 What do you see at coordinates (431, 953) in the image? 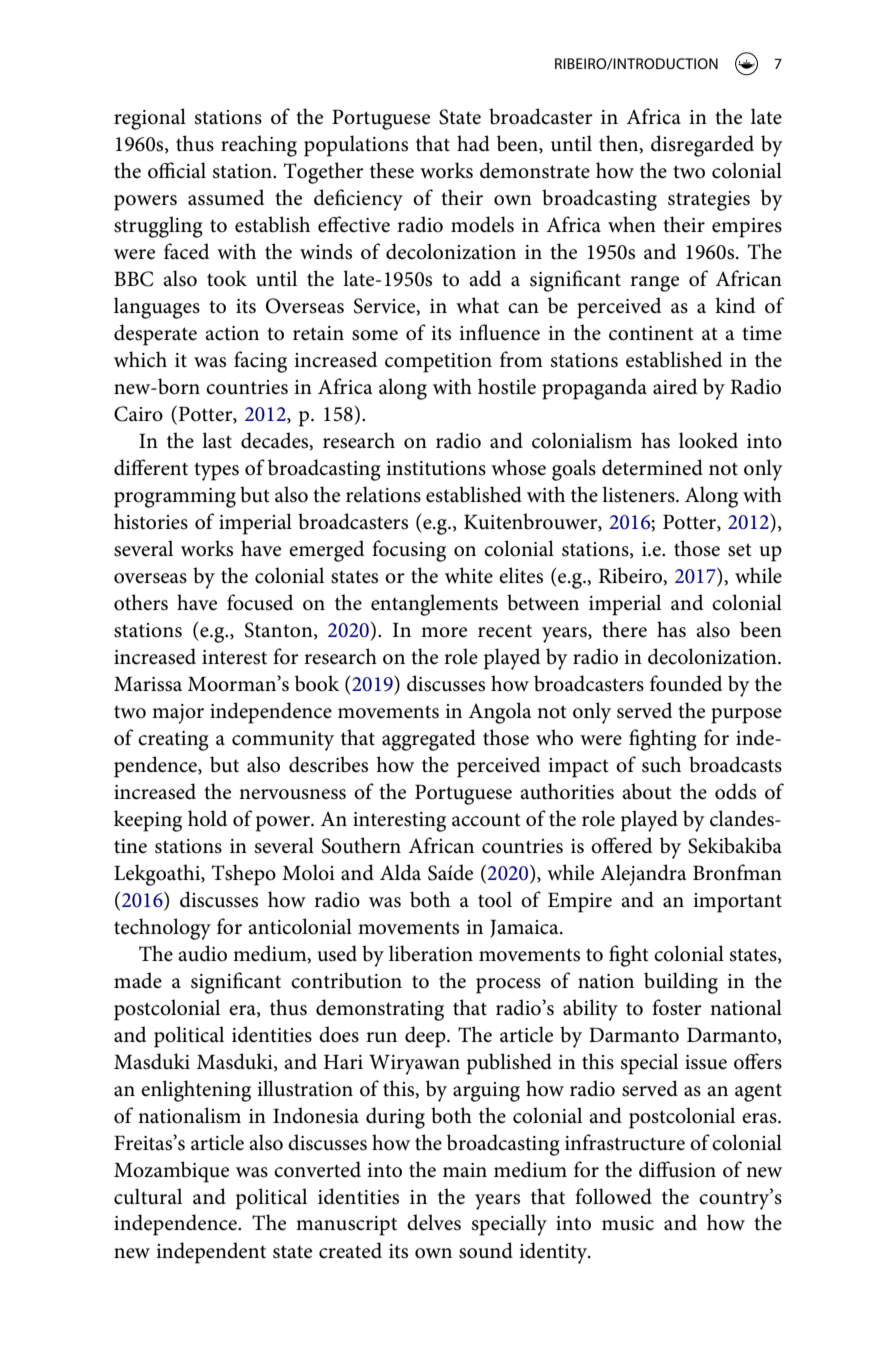
I see `liberation` at bounding box center [431, 953].
